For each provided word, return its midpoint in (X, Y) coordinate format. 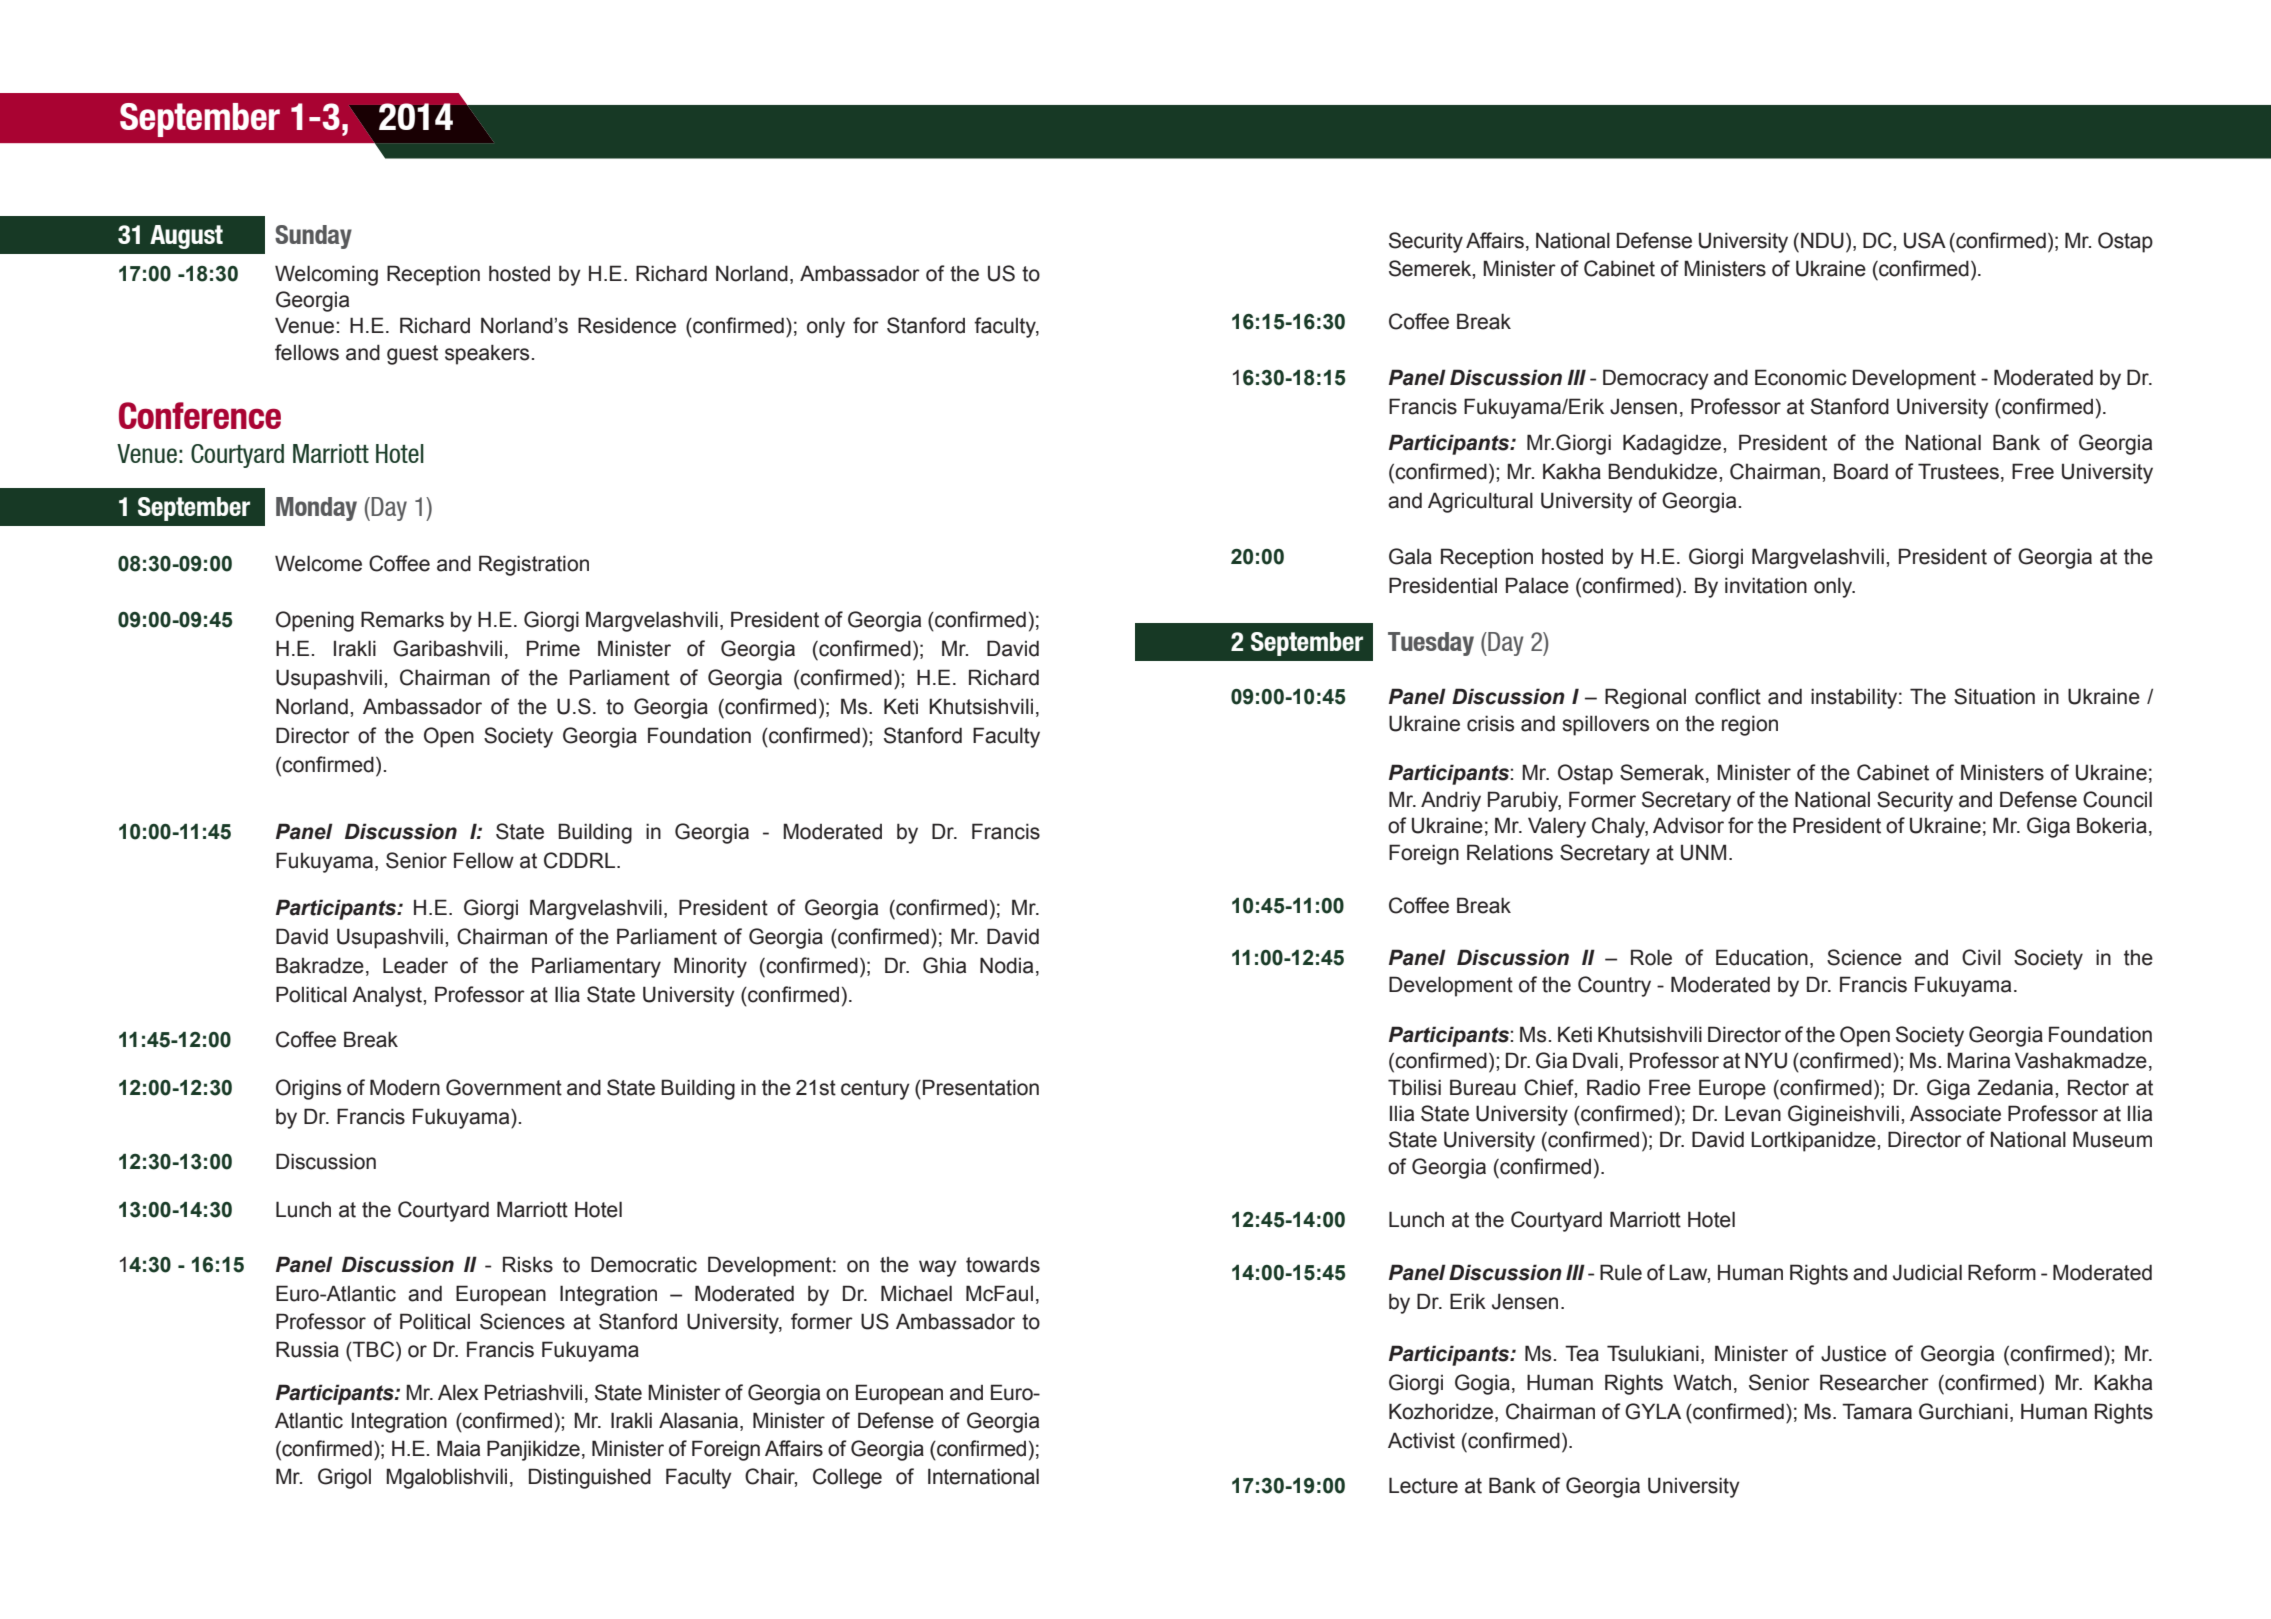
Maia (458, 1448)
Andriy (1451, 801)
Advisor (1688, 825)
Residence (627, 325)
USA (1925, 240)
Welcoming (326, 275)
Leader (415, 965)
